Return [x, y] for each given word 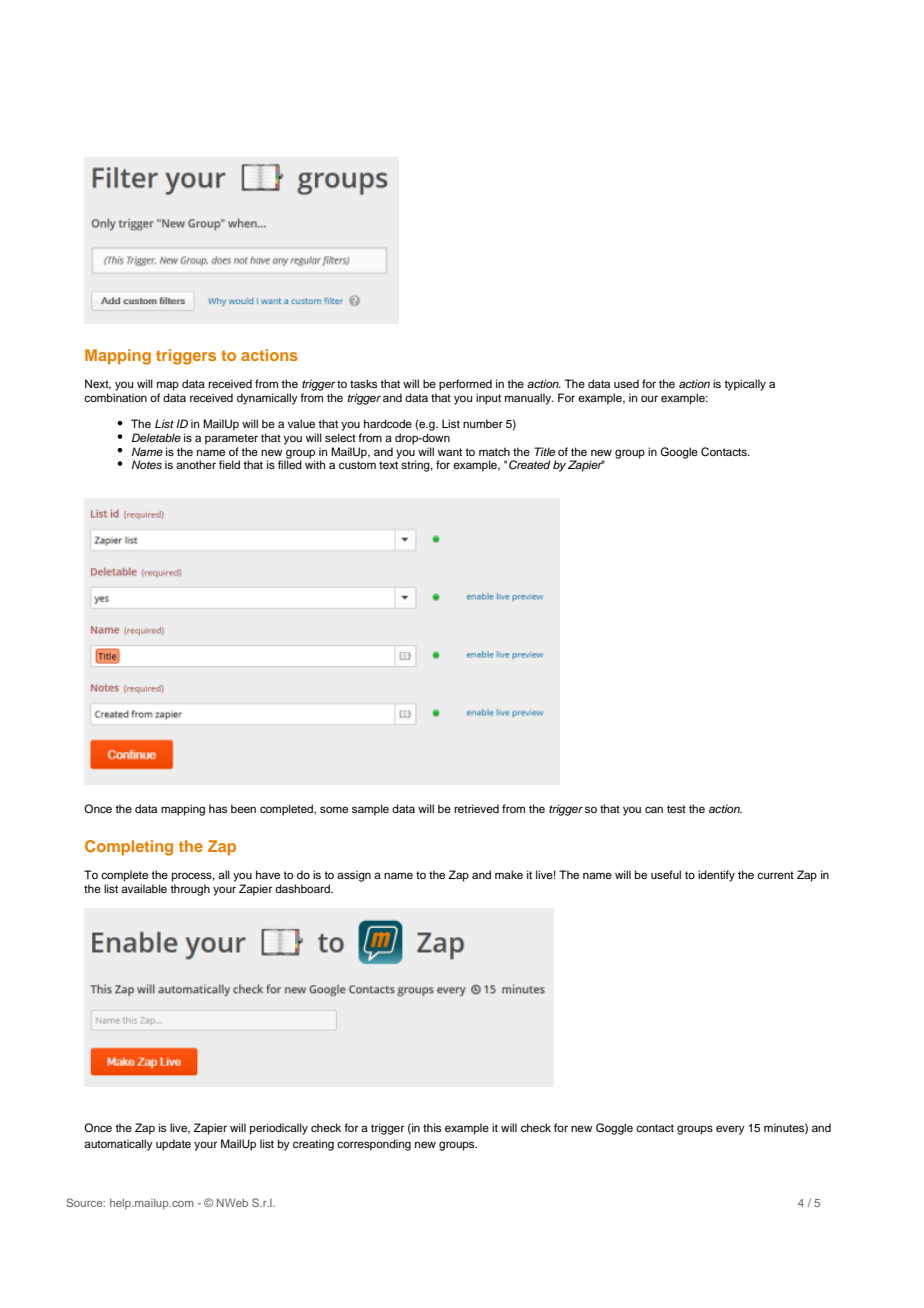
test [676, 809]
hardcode [388, 423]
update [173, 1145]
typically [745, 385]
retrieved [476, 808]
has [218, 808]
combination [115, 397]
